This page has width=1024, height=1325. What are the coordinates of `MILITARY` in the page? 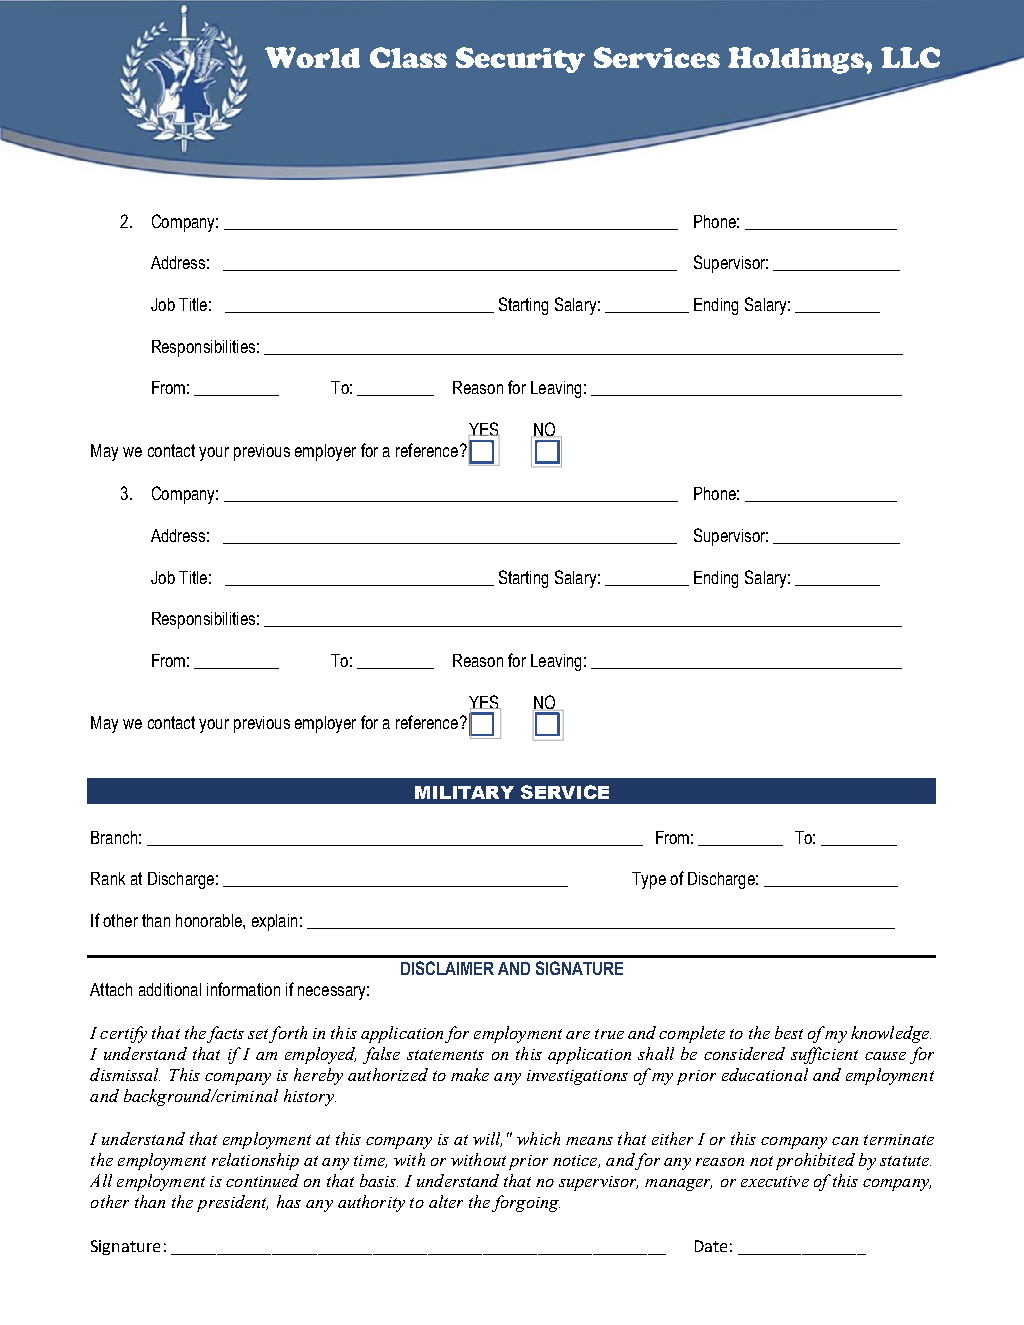 It's located at (464, 792).
